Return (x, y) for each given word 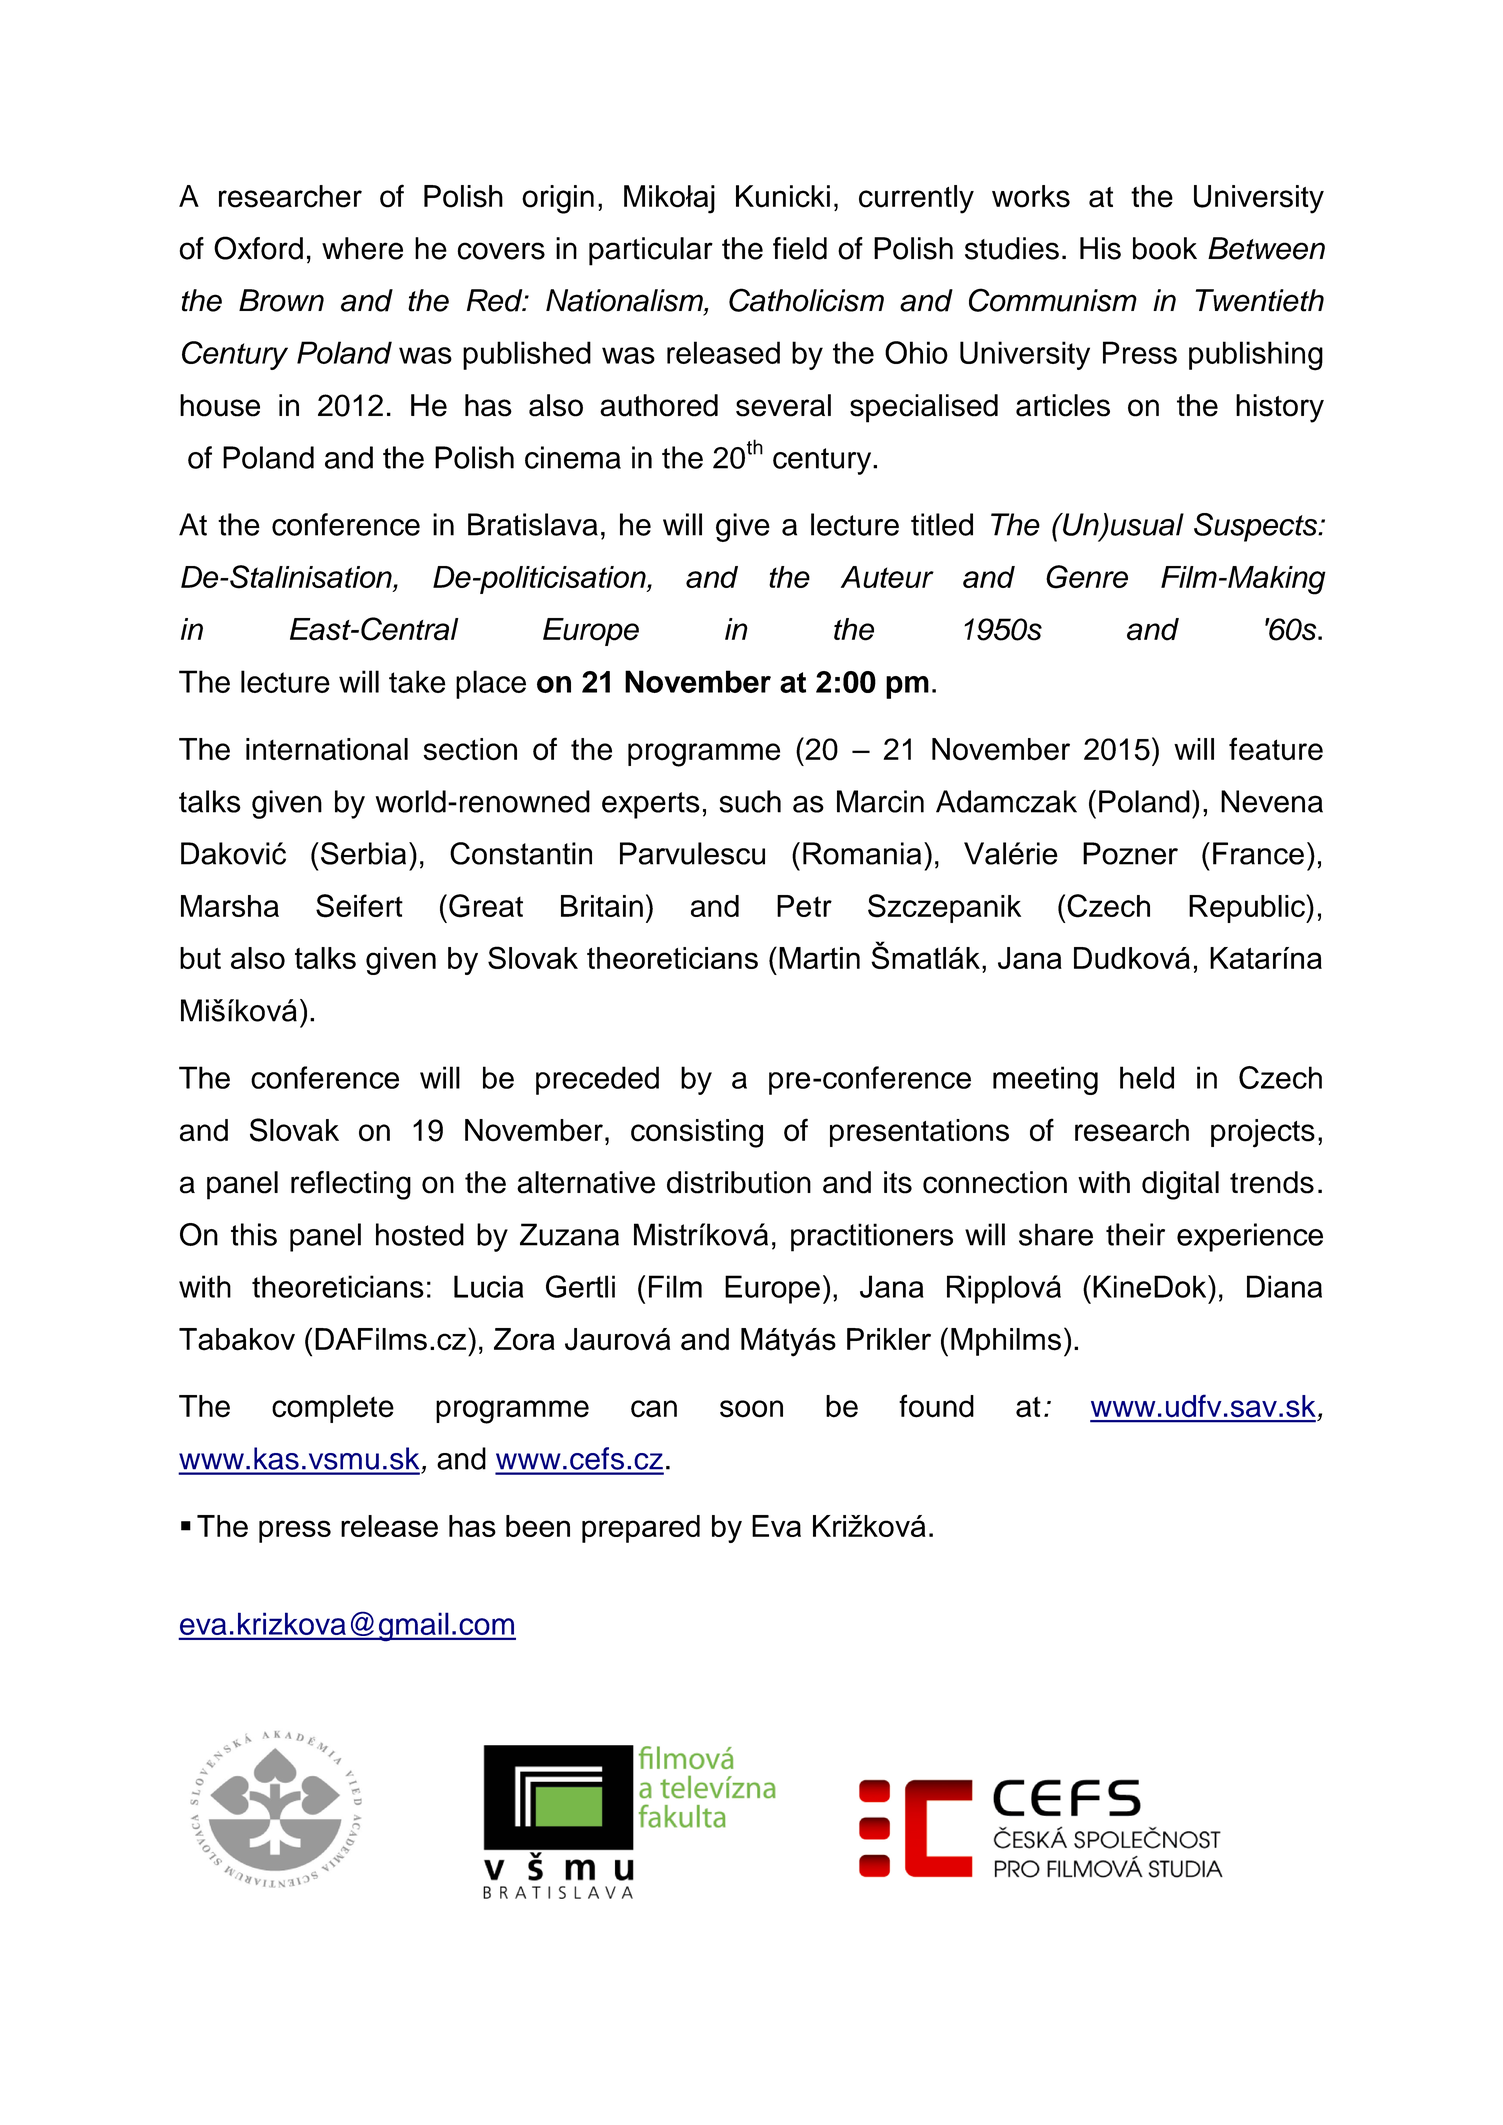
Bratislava (533, 524)
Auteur (887, 577)
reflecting (351, 1185)
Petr (804, 906)
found (936, 1406)
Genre (1087, 577)
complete (333, 1409)
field (800, 248)
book (1165, 248)
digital (1180, 1185)
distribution (739, 1182)
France (1258, 853)
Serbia (363, 853)
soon (751, 1409)
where (362, 248)
